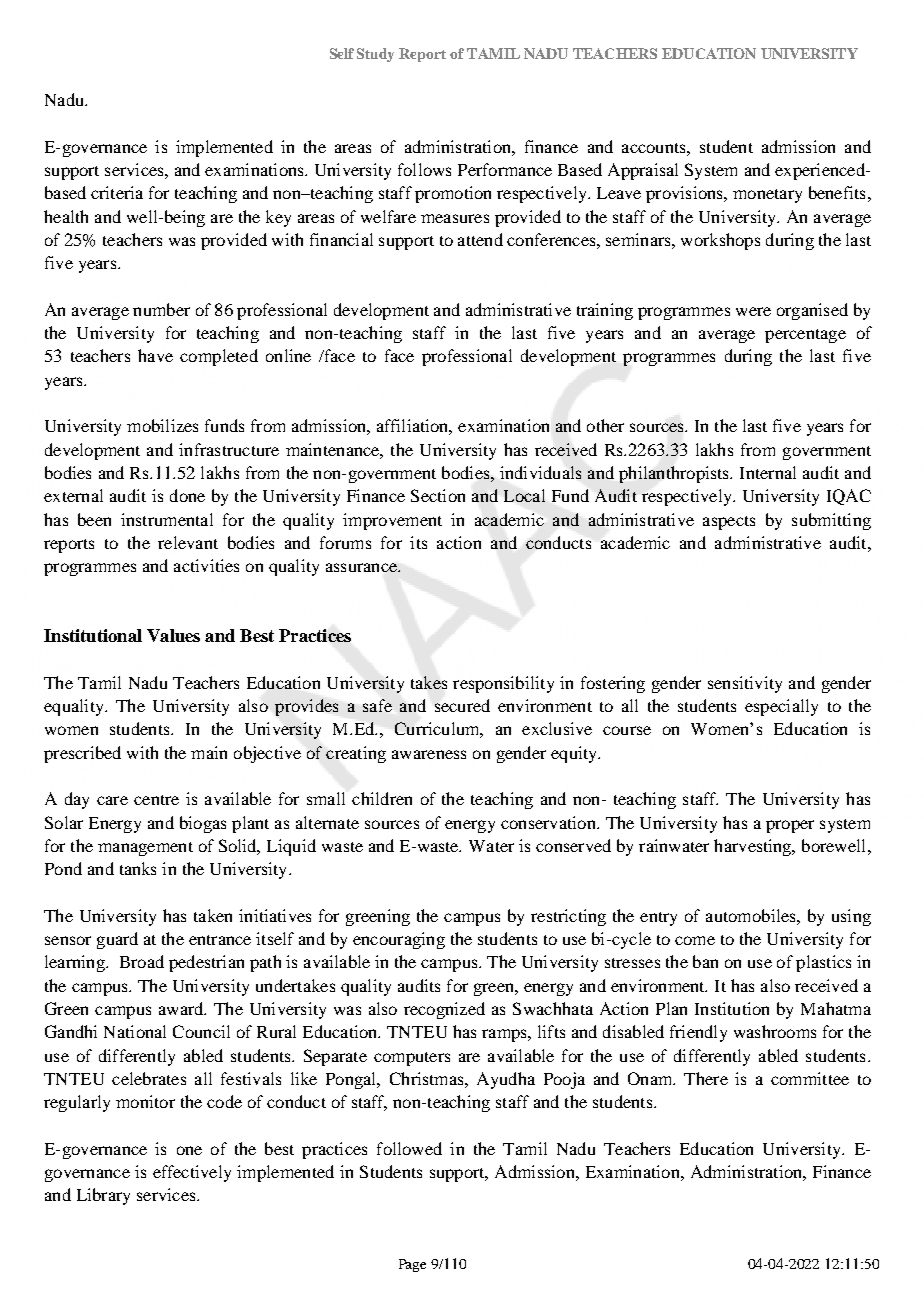  Describe the element at coordinates (745, 684) in the document. I see `sensitivity` at that location.
